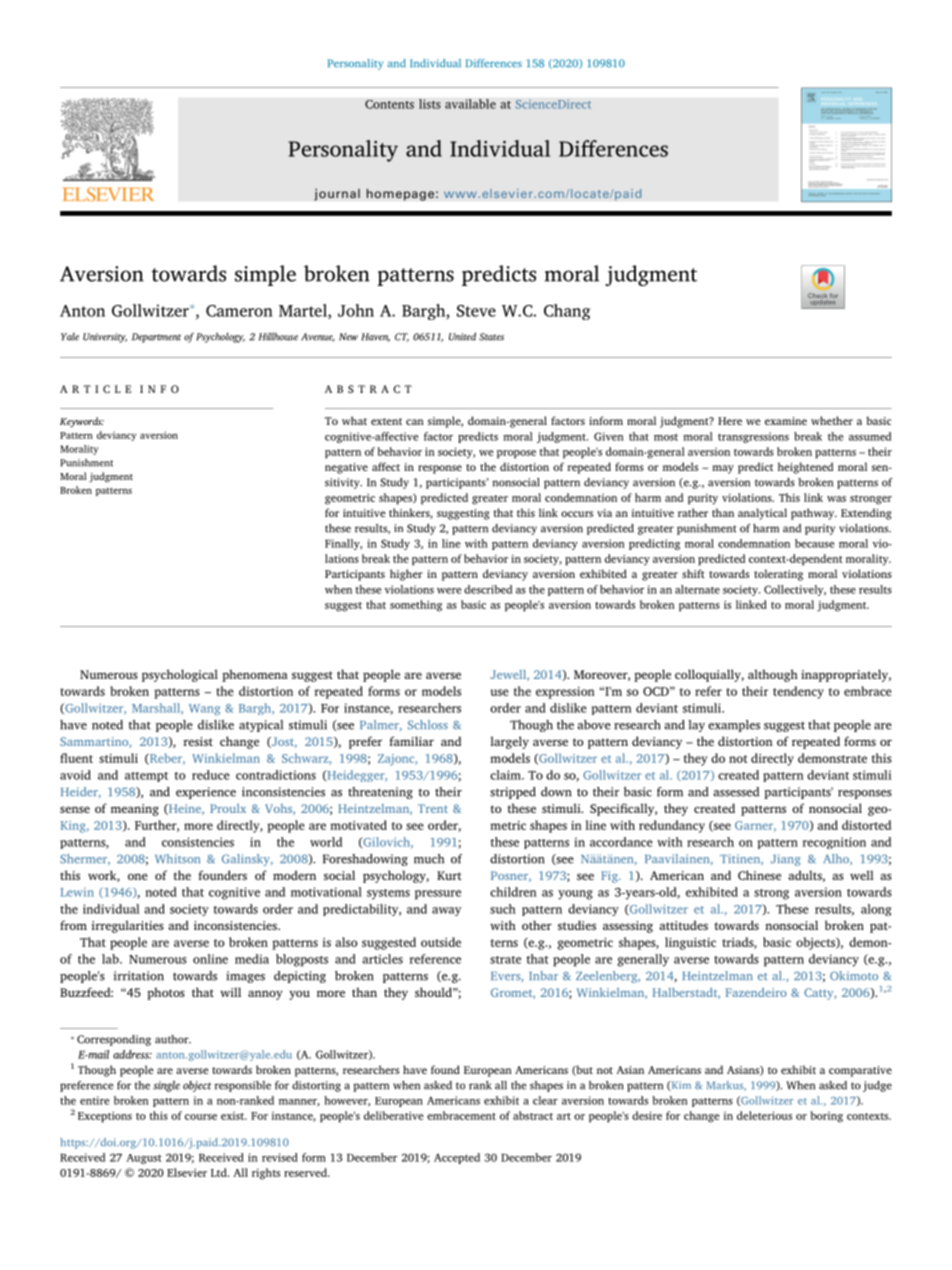 The height and width of the page is (1270, 952). What do you see at coordinates (513, 793) in the page?
I see `stripped` at bounding box center [513, 793].
